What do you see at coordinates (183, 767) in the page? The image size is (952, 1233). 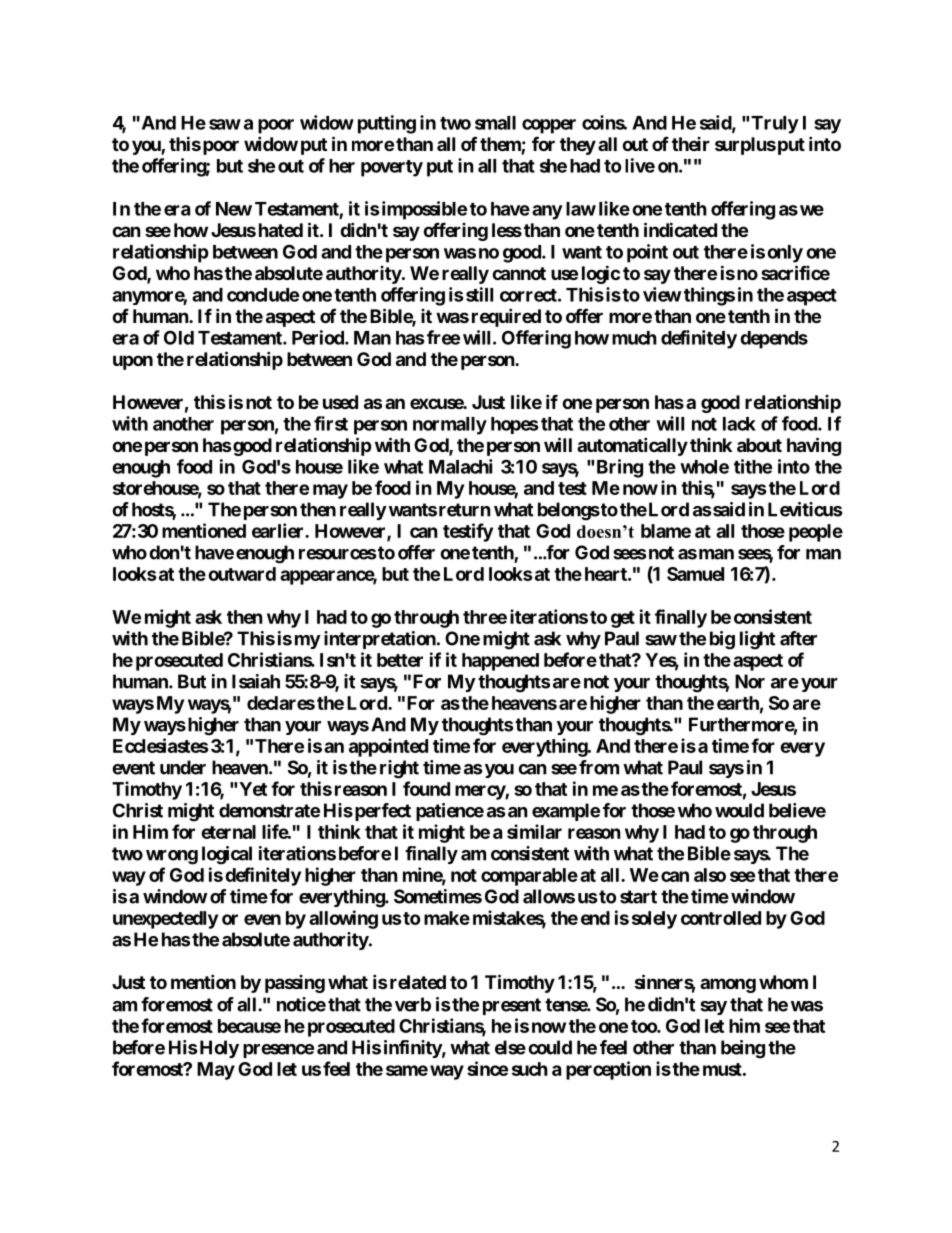 I see `under` at bounding box center [183, 767].
